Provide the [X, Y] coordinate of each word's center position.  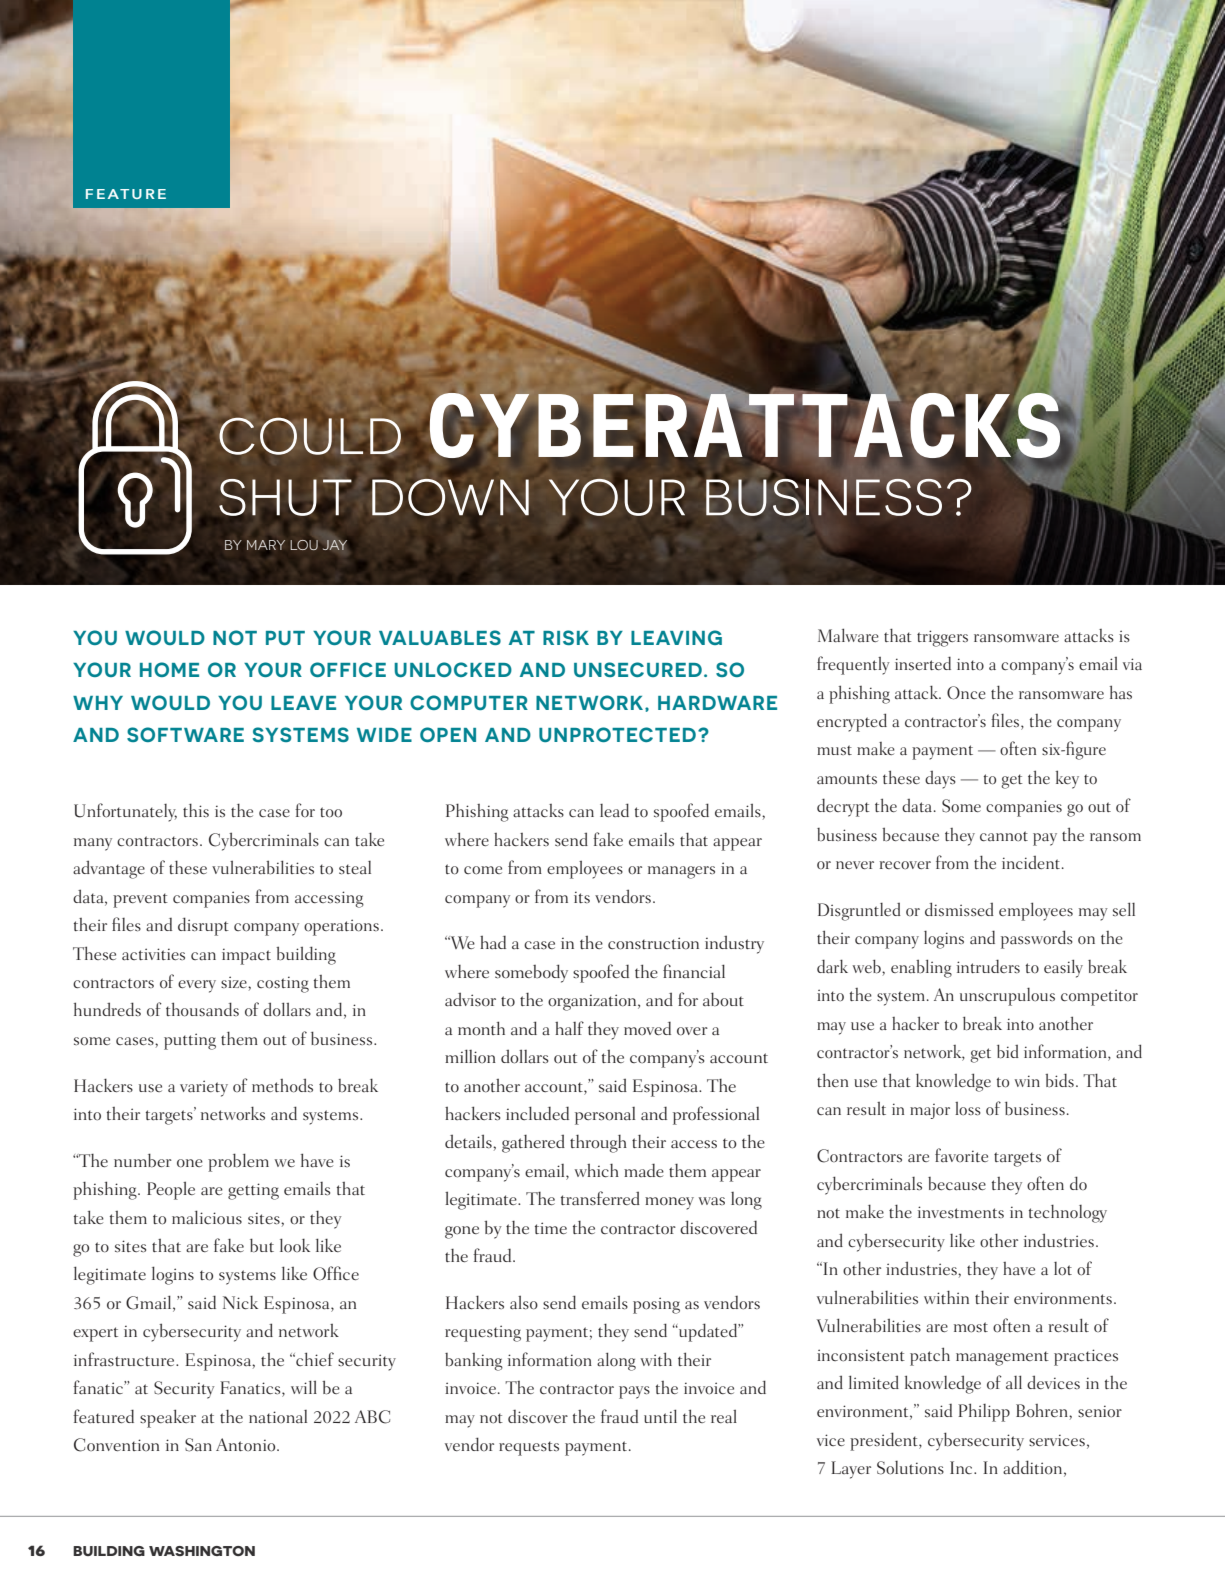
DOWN [450, 497]
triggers [942, 638]
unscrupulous [1007, 997]
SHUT [285, 496]
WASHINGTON [202, 1551]
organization [593, 1002]
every [197, 986]
